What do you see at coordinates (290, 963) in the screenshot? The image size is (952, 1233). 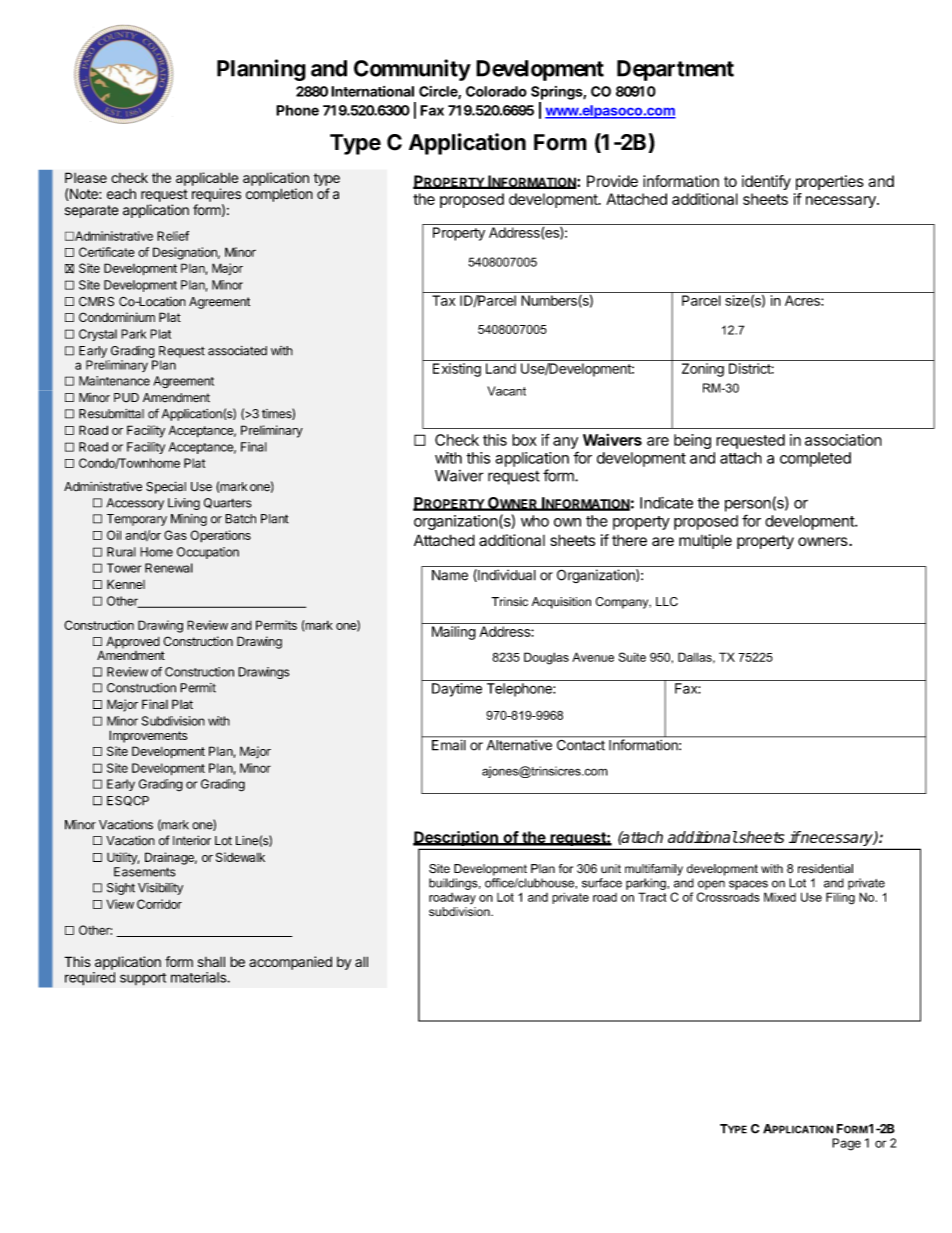 I see `accompanied` at bounding box center [290, 963].
